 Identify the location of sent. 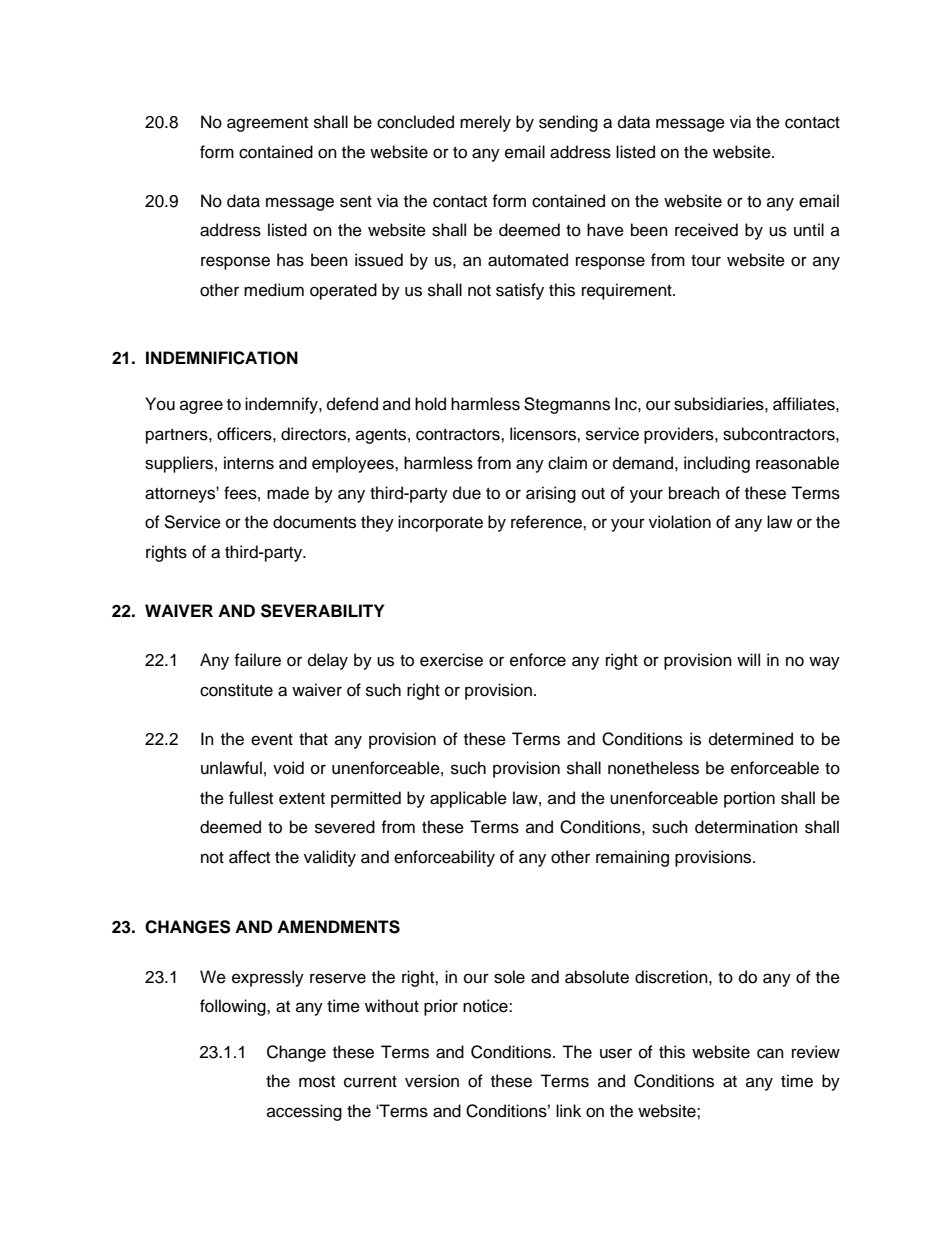
(356, 202).
